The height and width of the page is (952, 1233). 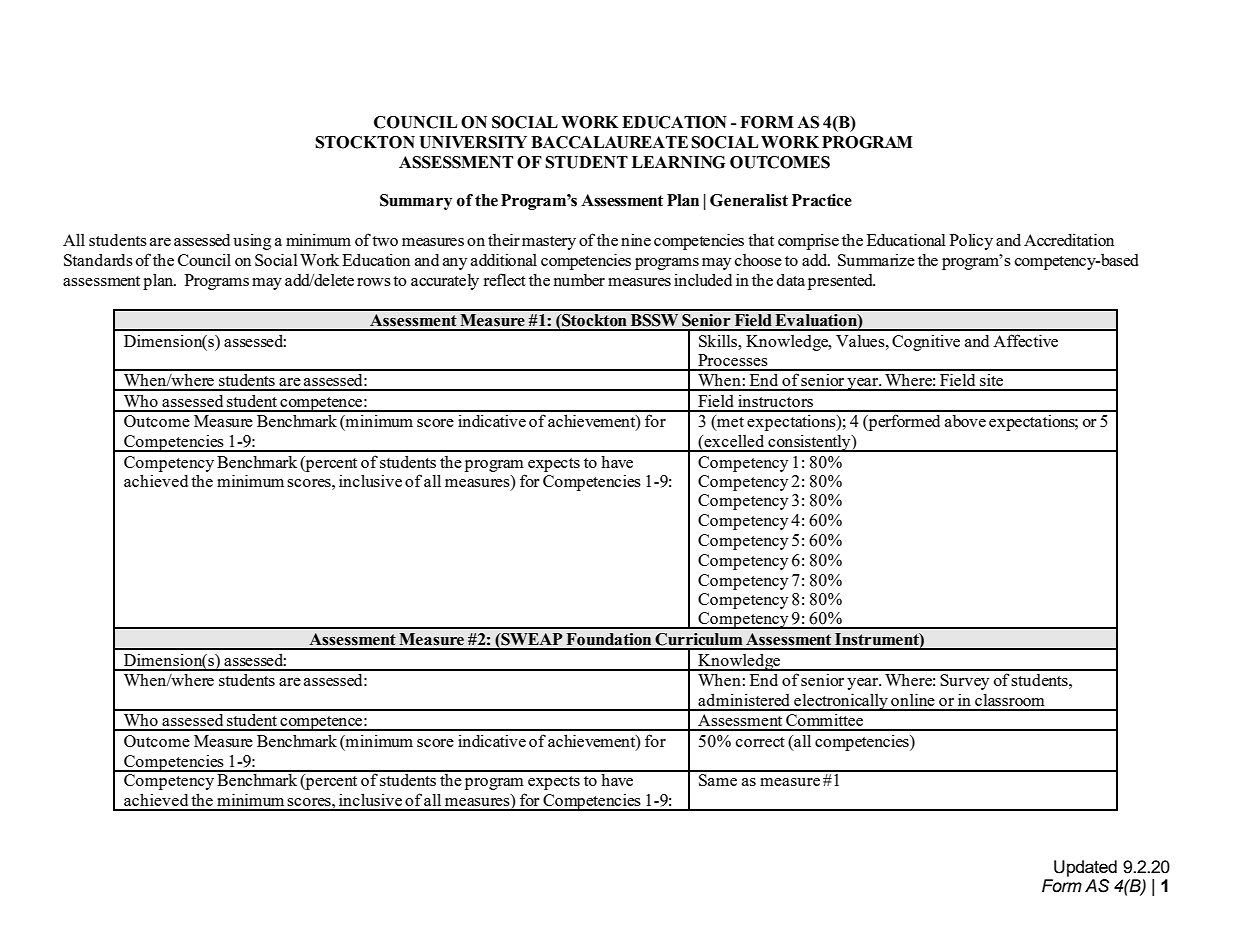 What do you see at coordinates (1025, 340) in the page?
I see `Affective` at bounding box center [1025, 340].
